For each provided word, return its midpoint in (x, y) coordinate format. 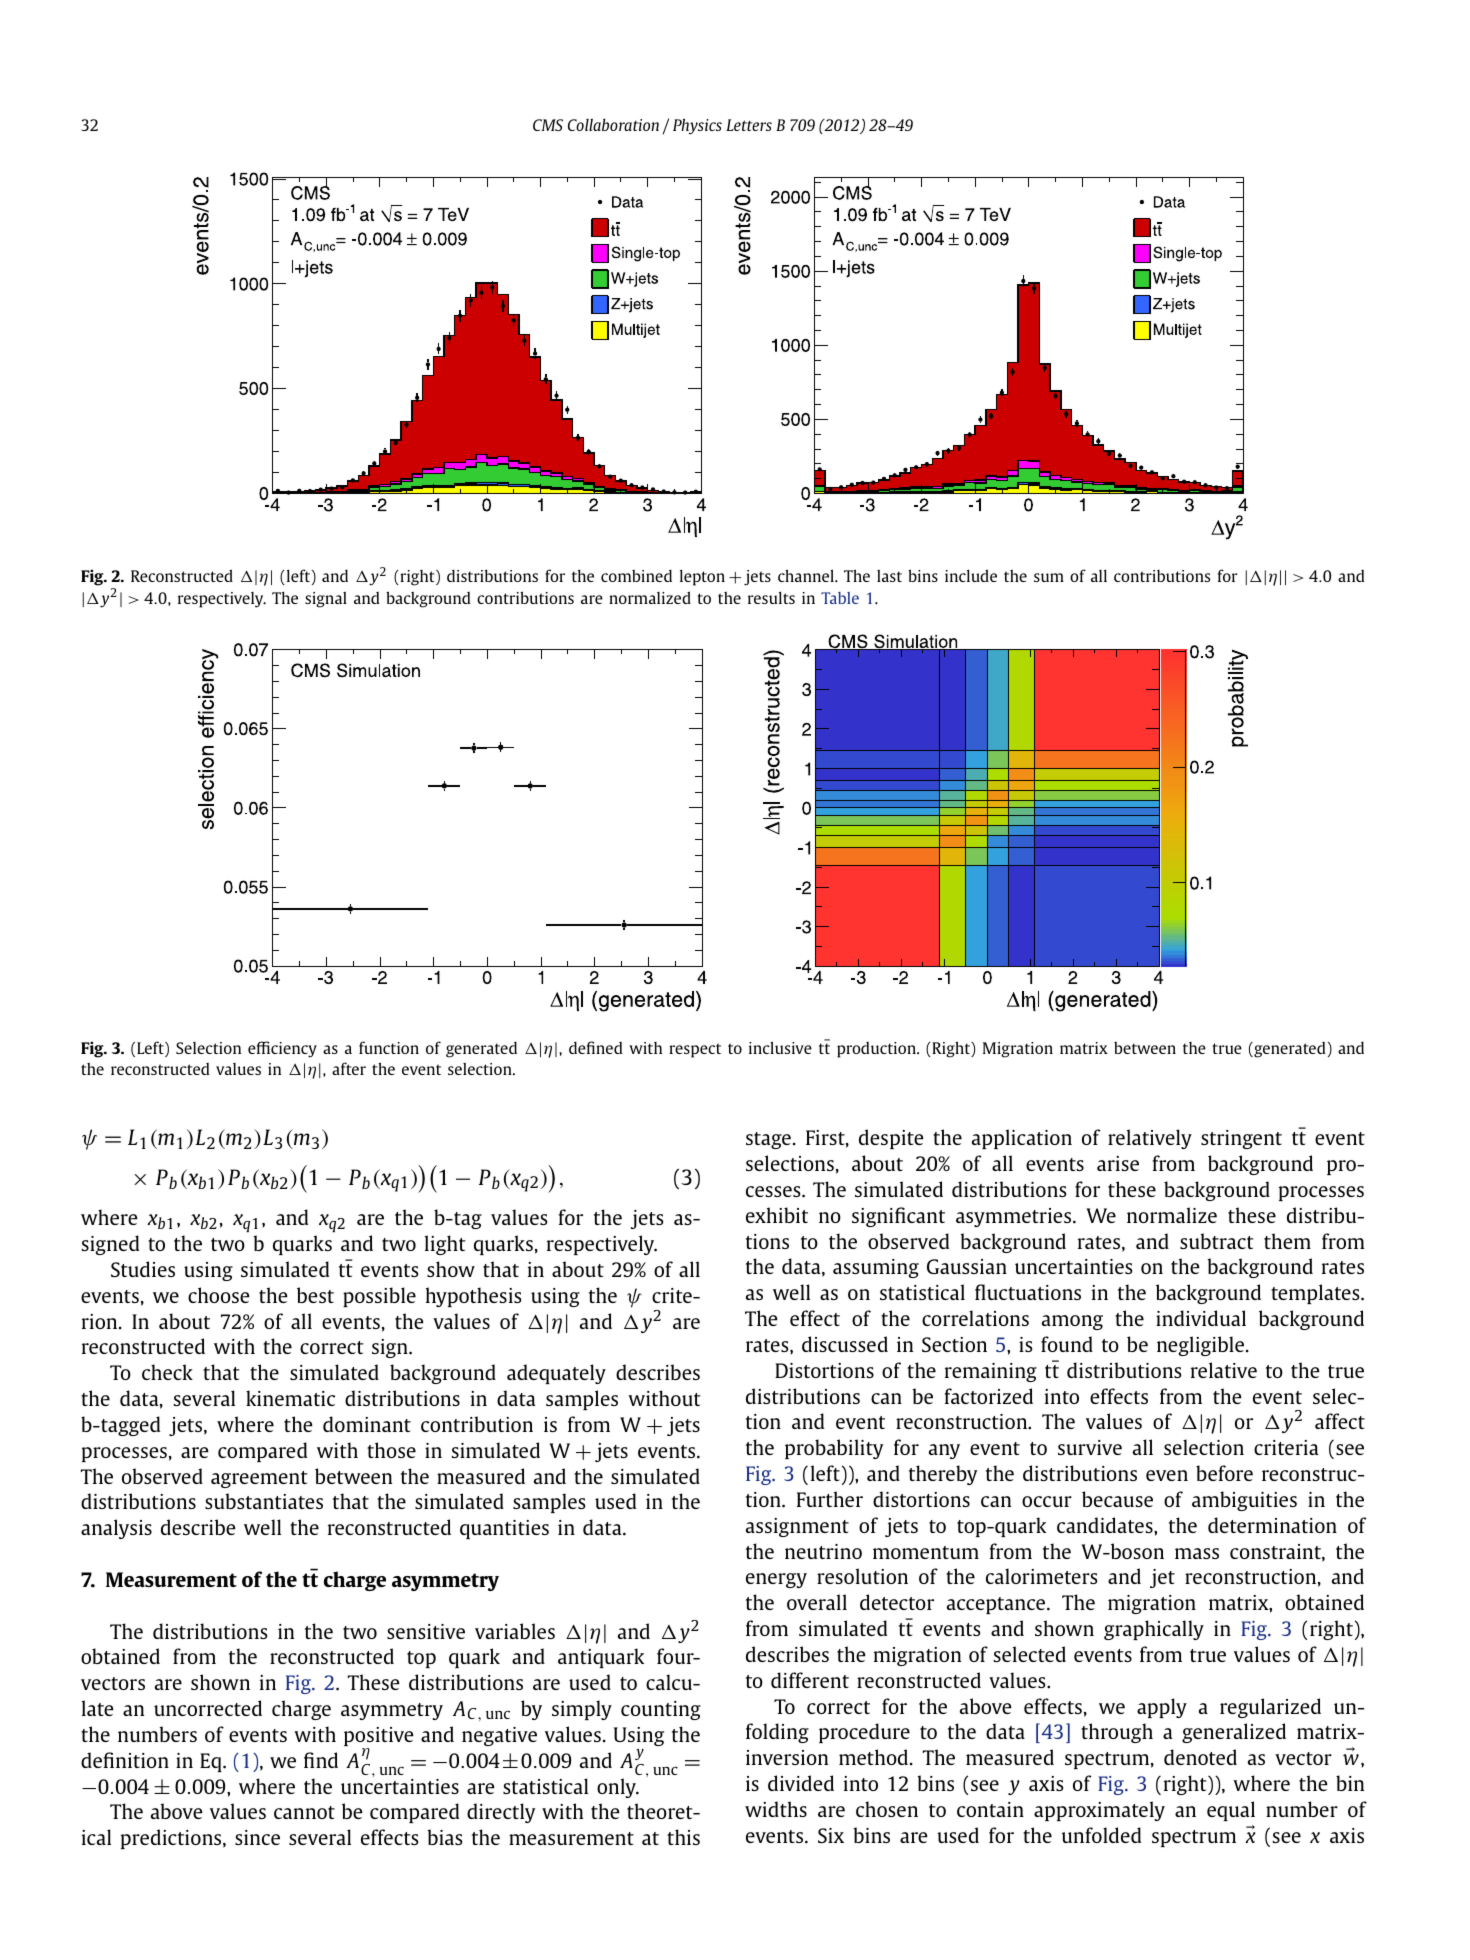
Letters (749, 125)
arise (1118, 1163)
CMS (548, 125)
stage (768, 1140)
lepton (702, 577)
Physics (697, 126)
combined (636, 575)
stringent (1241, 1139)
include (971, 575)
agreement (259, 1479)
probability (834, 1449)
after (349, 1068)
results (771, 597)
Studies (143, 1269)
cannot (304, 1812)
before (1224, 1473)
